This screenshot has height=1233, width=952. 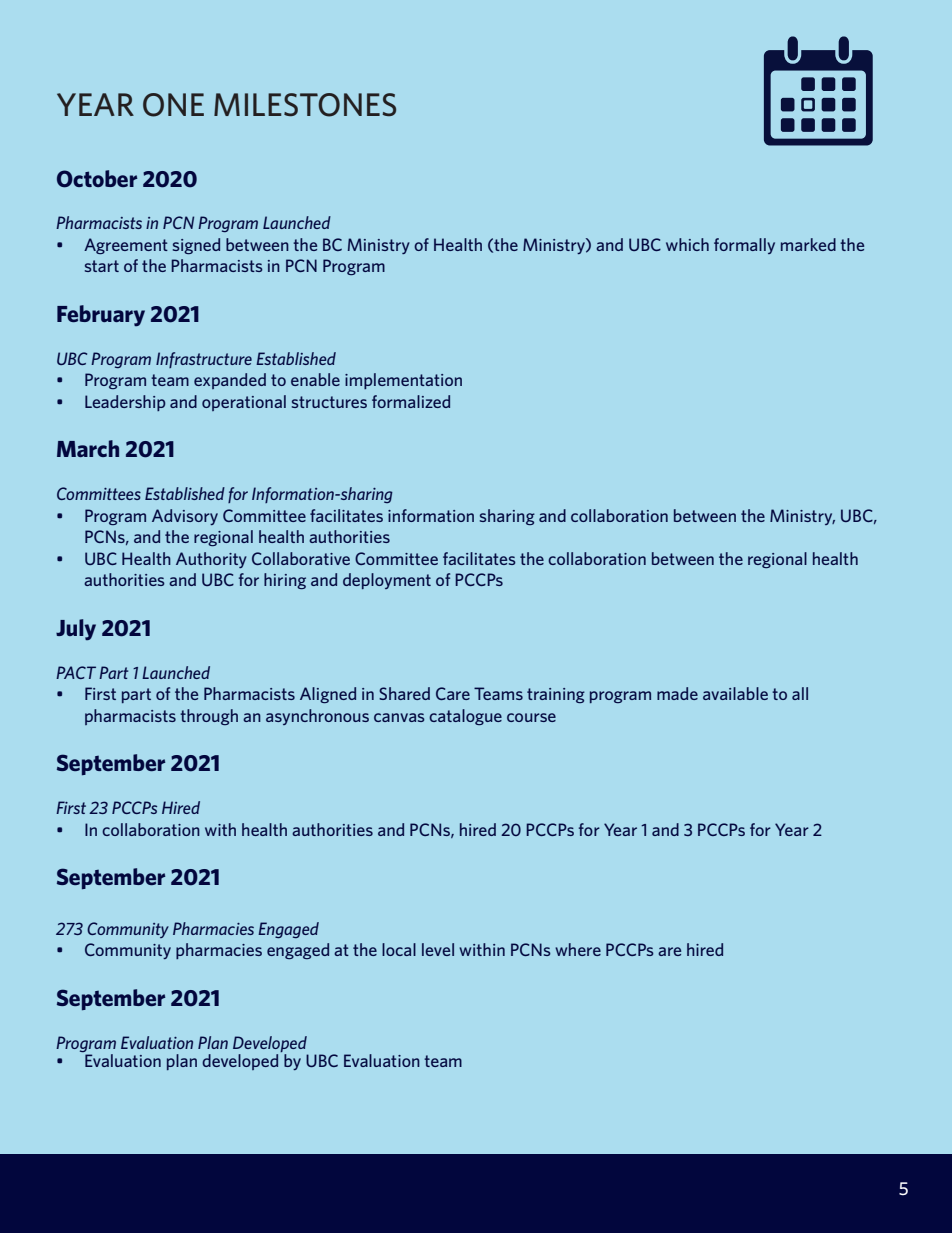 What do you see at coordinates (76, 672) in the screenshot?
I see `PACT` at bounding box center [76, 672].
